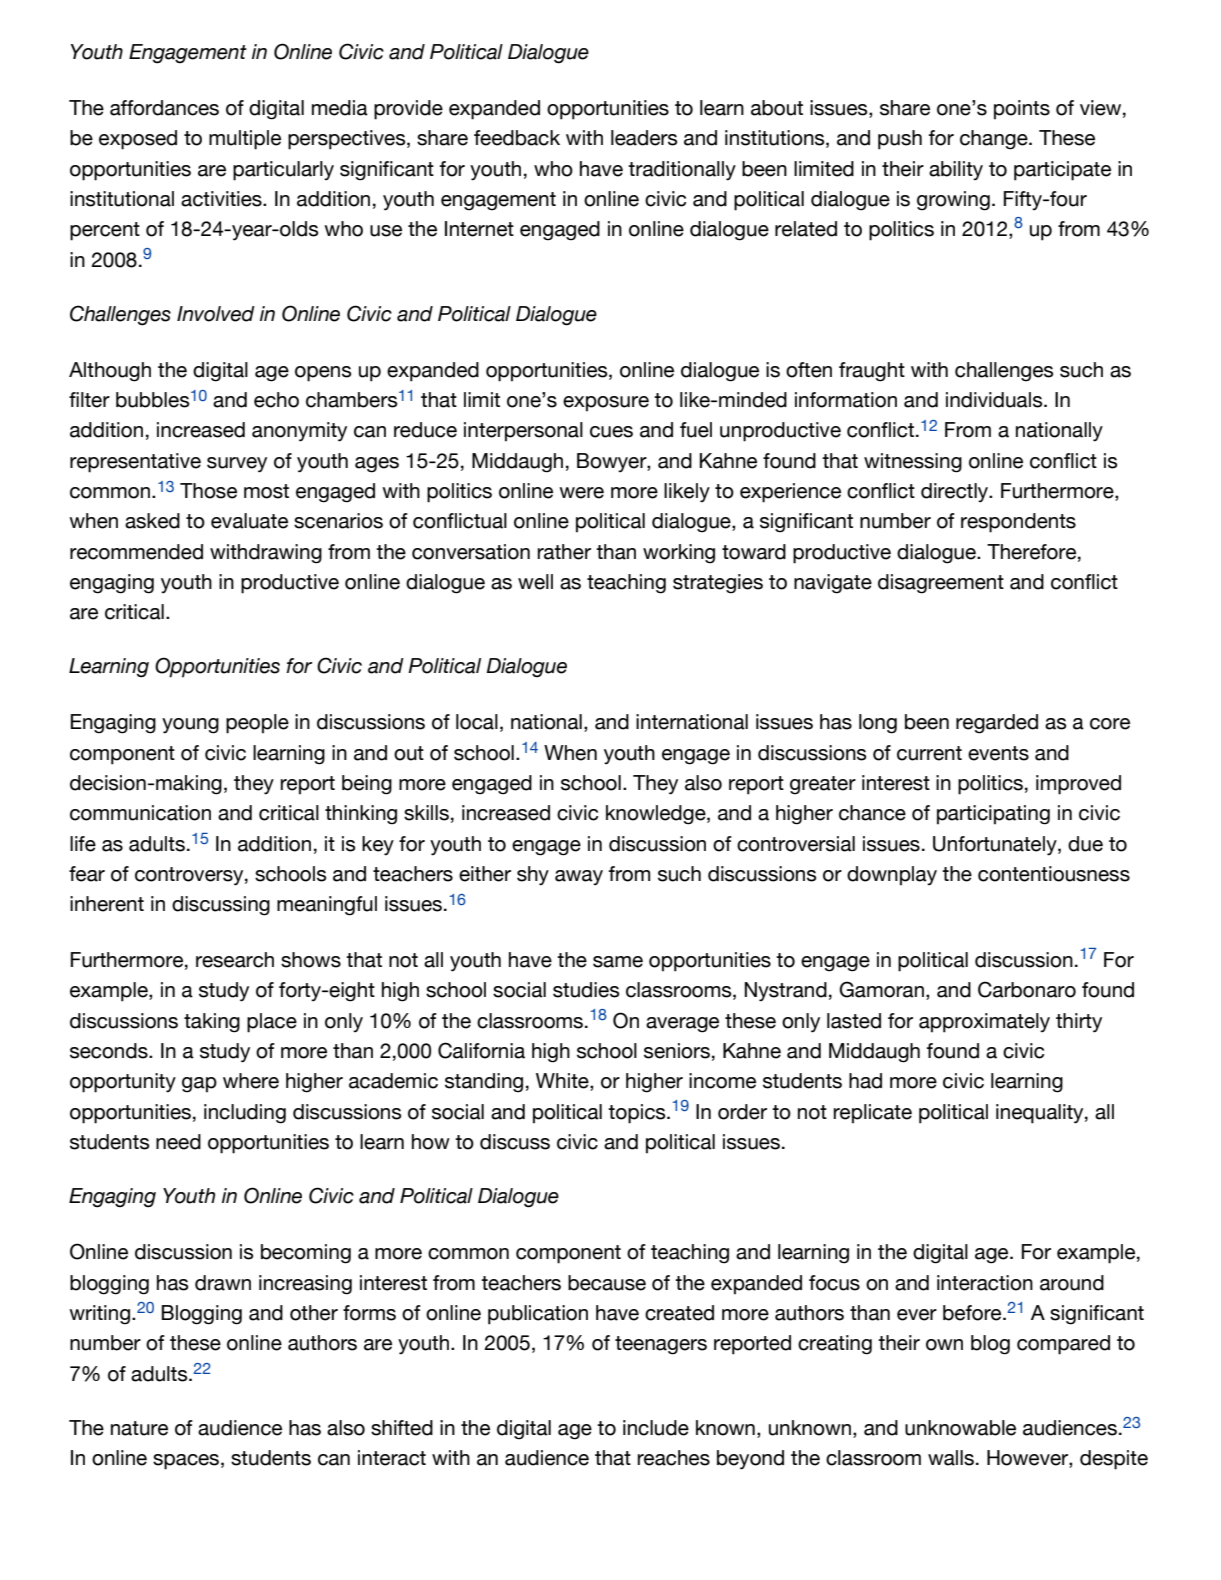  What do you see at coordinates (656, 1428) in the screenshot?
I see `include` at bounding box center [656, 1428].
